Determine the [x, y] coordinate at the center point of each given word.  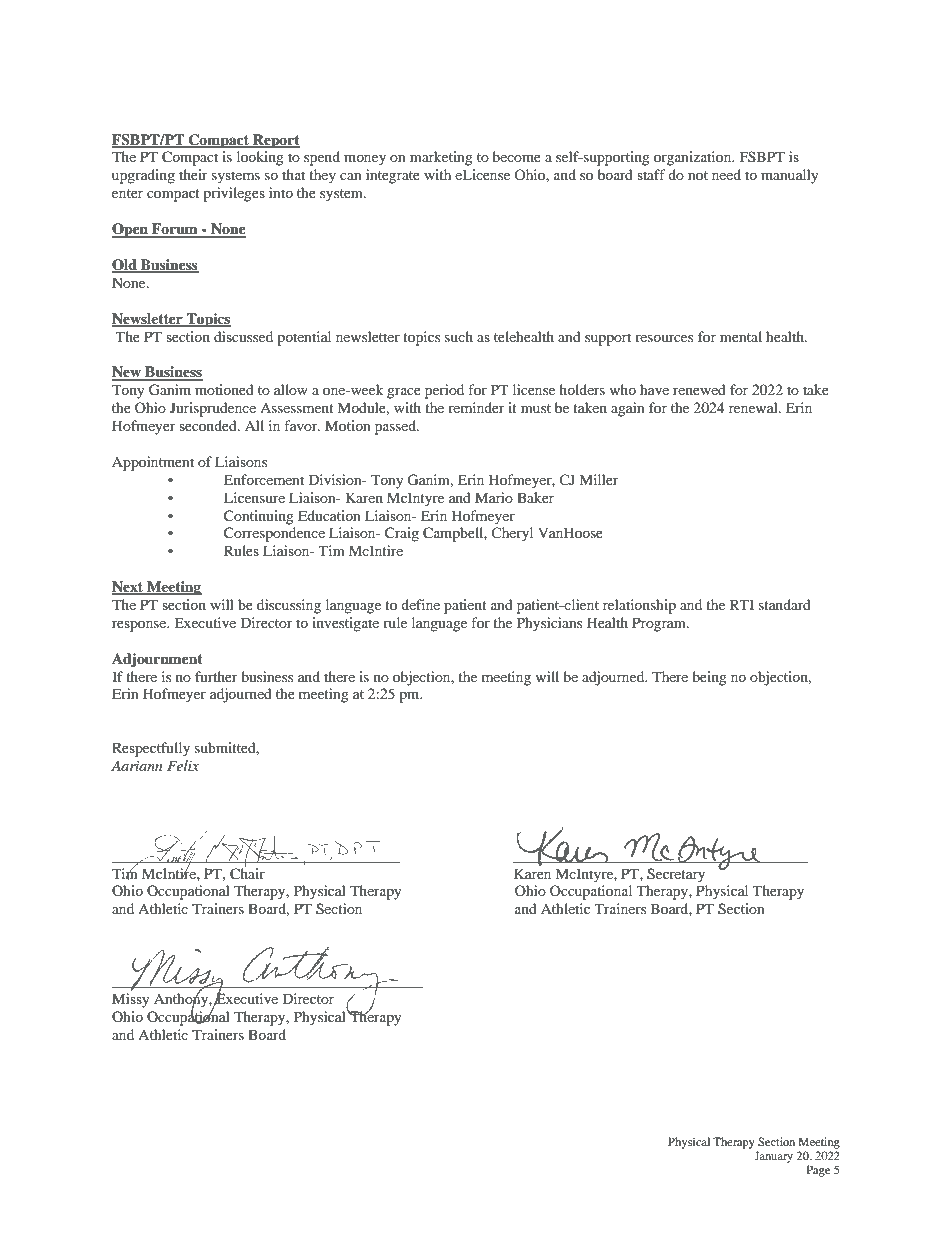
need [726, 174]
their [193, 174]
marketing [441, 158]
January [773, 1157]
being [709, 678]
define [420, 604]
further [216, 676]
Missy [131, 1000]
